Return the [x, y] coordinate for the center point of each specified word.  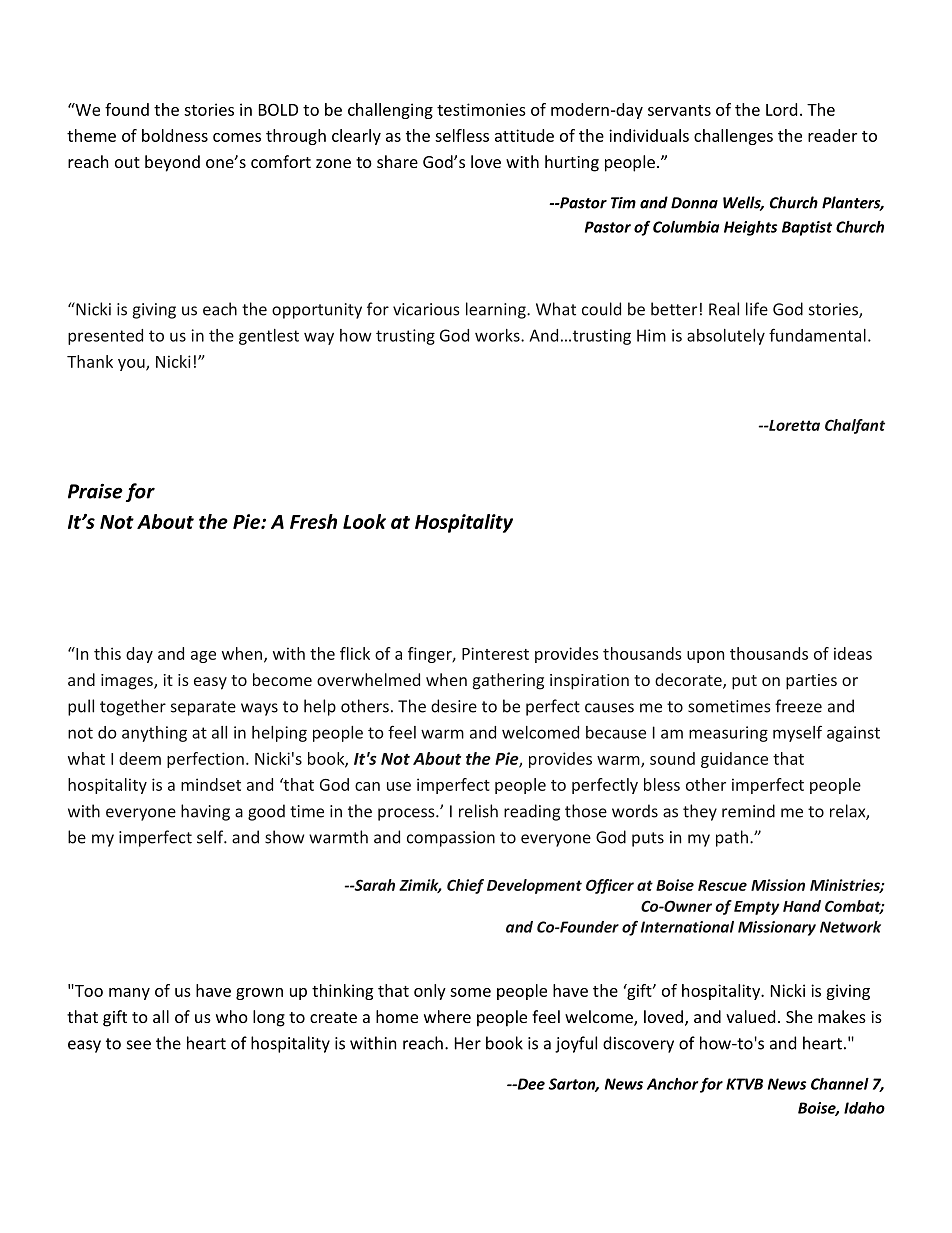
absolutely [726, 337]
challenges [733, 137]
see [139, 1045]
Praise [95, 491]
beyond [172, 163]
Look [364, 521]
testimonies [481, 109]
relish [478, 811]
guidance [734, 760]
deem [140, 758]
